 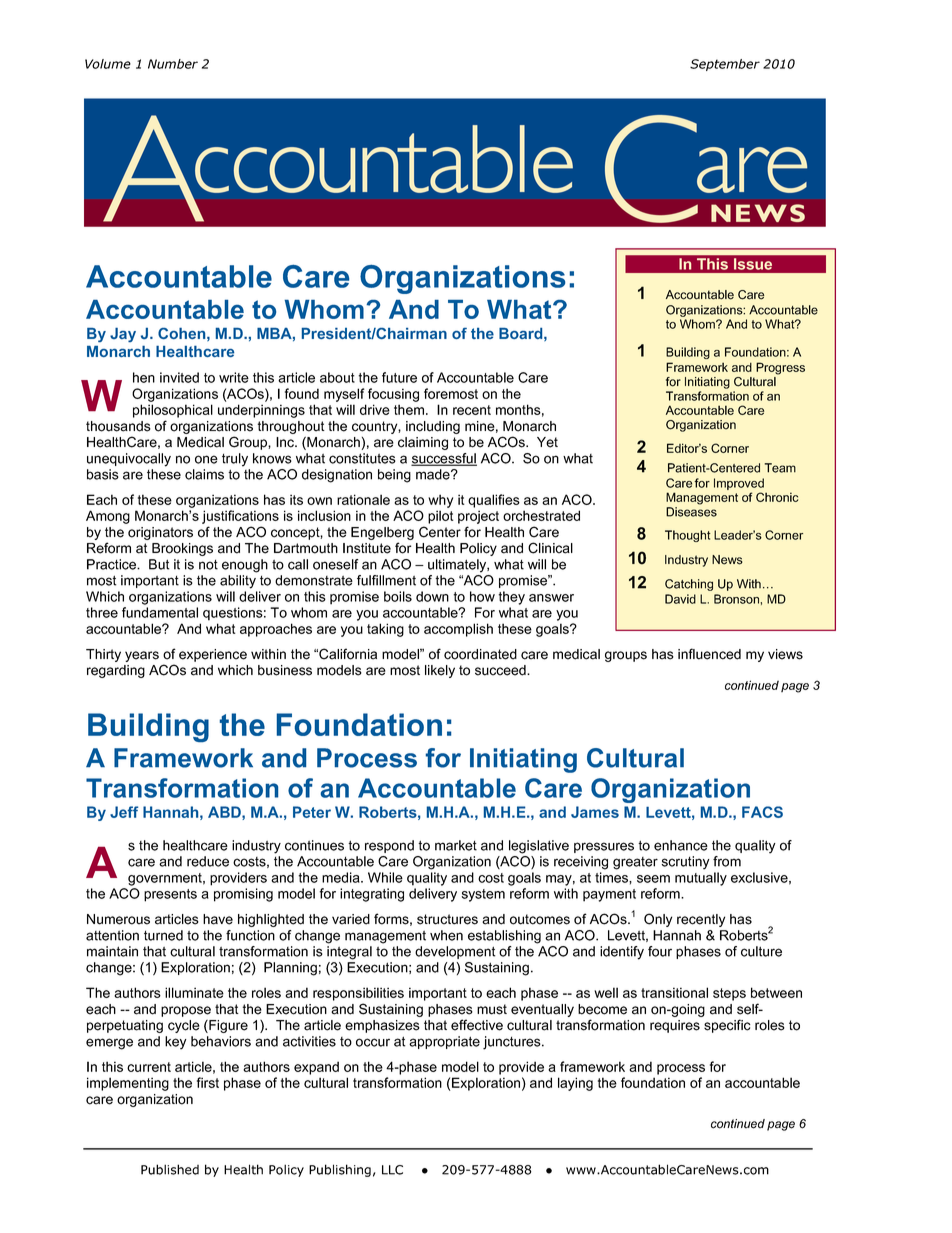 I want to click on September, so click(x=725, y=65).
